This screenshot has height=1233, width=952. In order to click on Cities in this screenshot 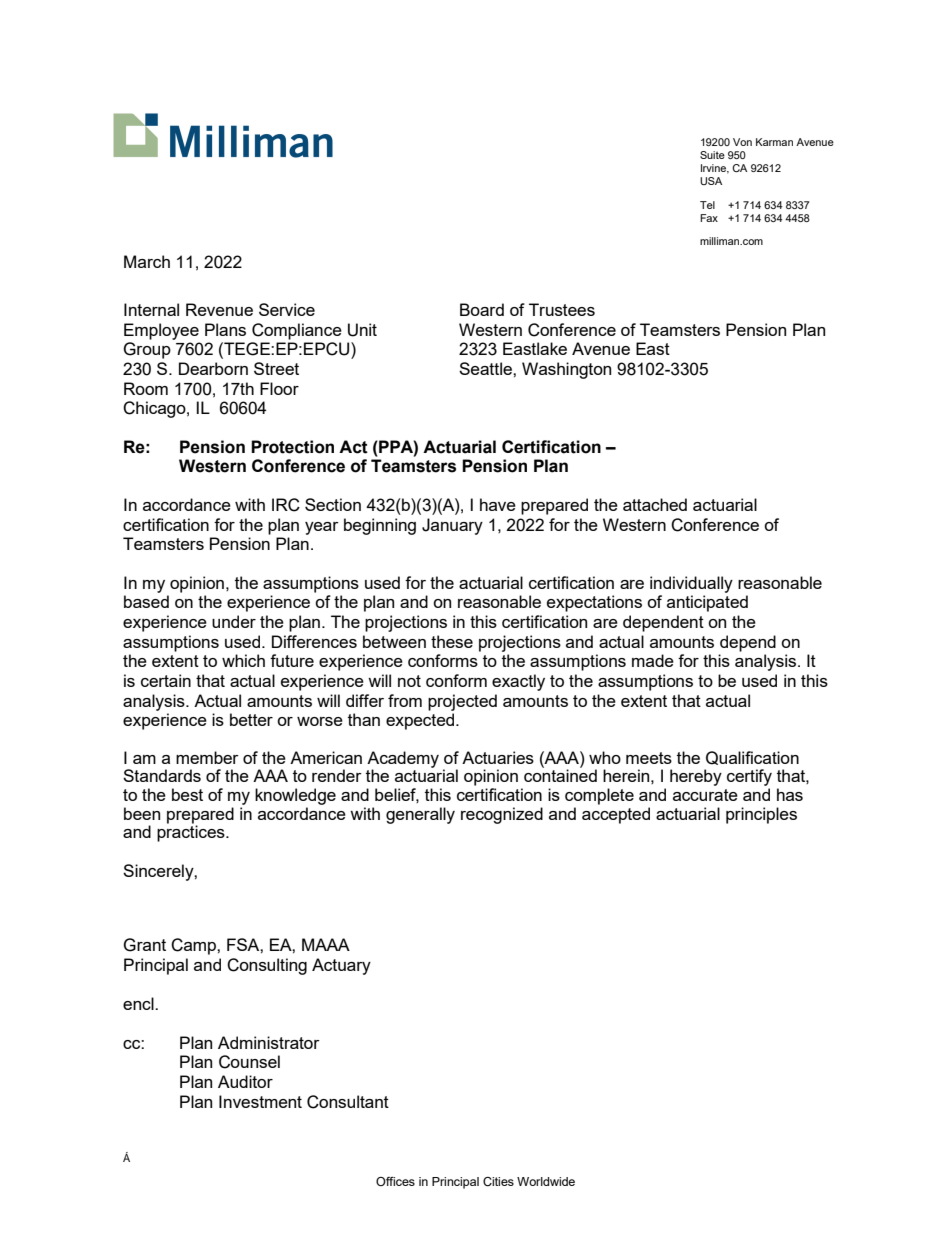, I will do `click(498, 1182)`.
